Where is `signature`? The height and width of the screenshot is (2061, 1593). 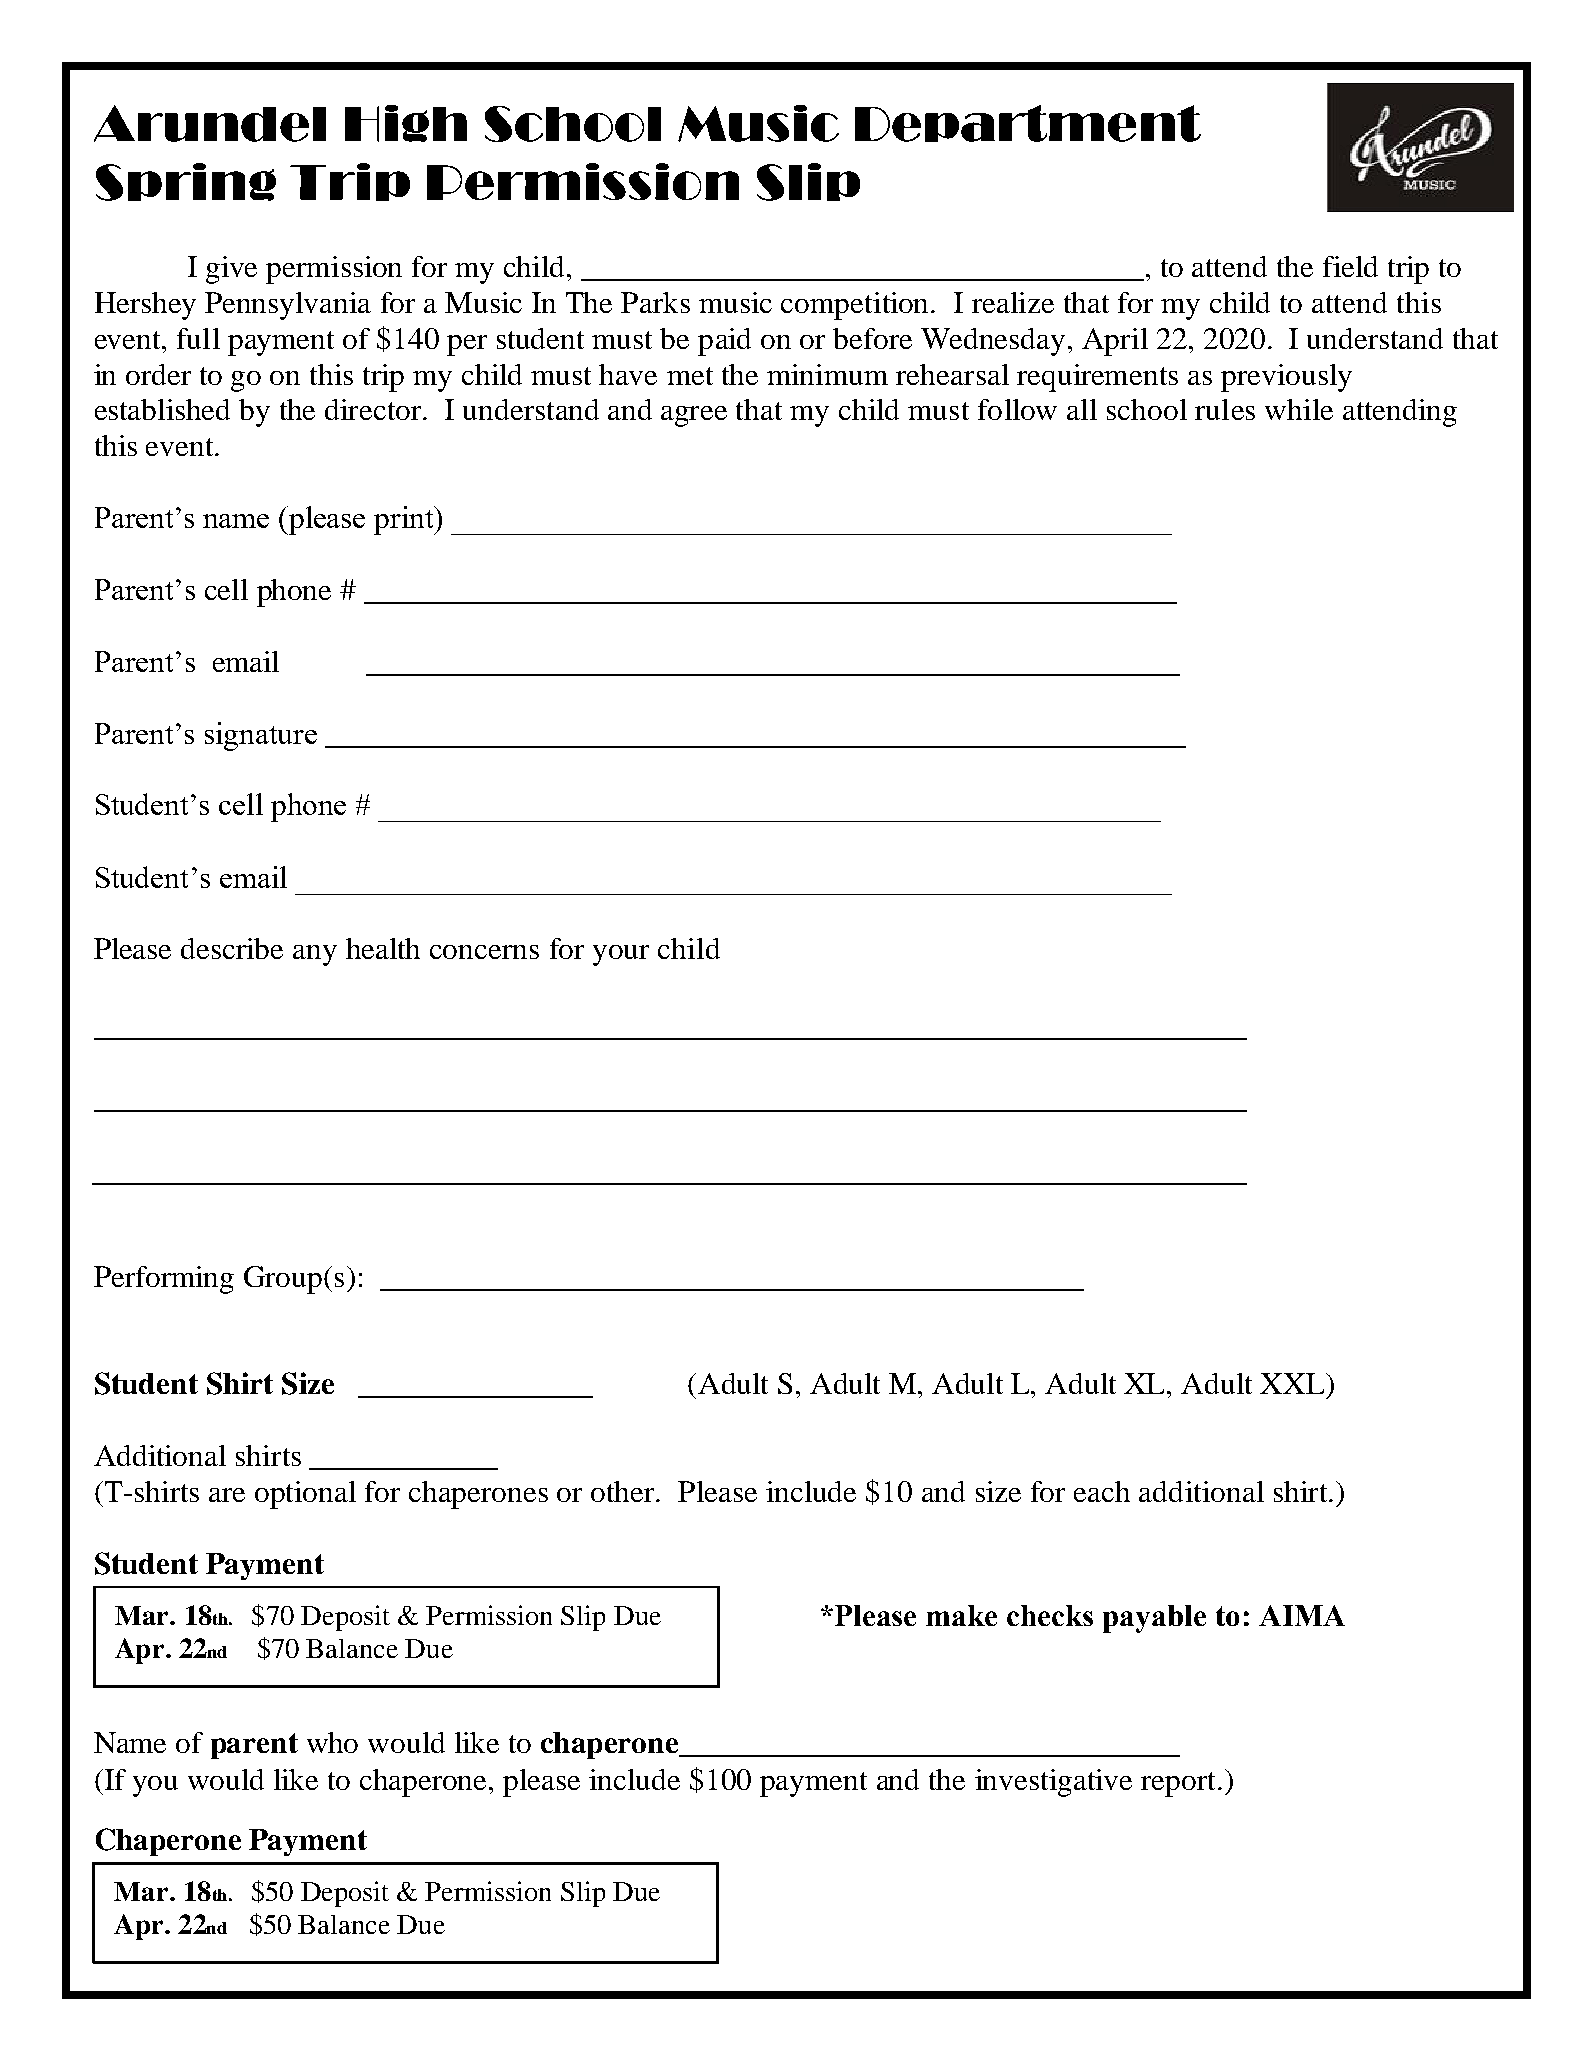 signature is located at coordinates (261, 736).
